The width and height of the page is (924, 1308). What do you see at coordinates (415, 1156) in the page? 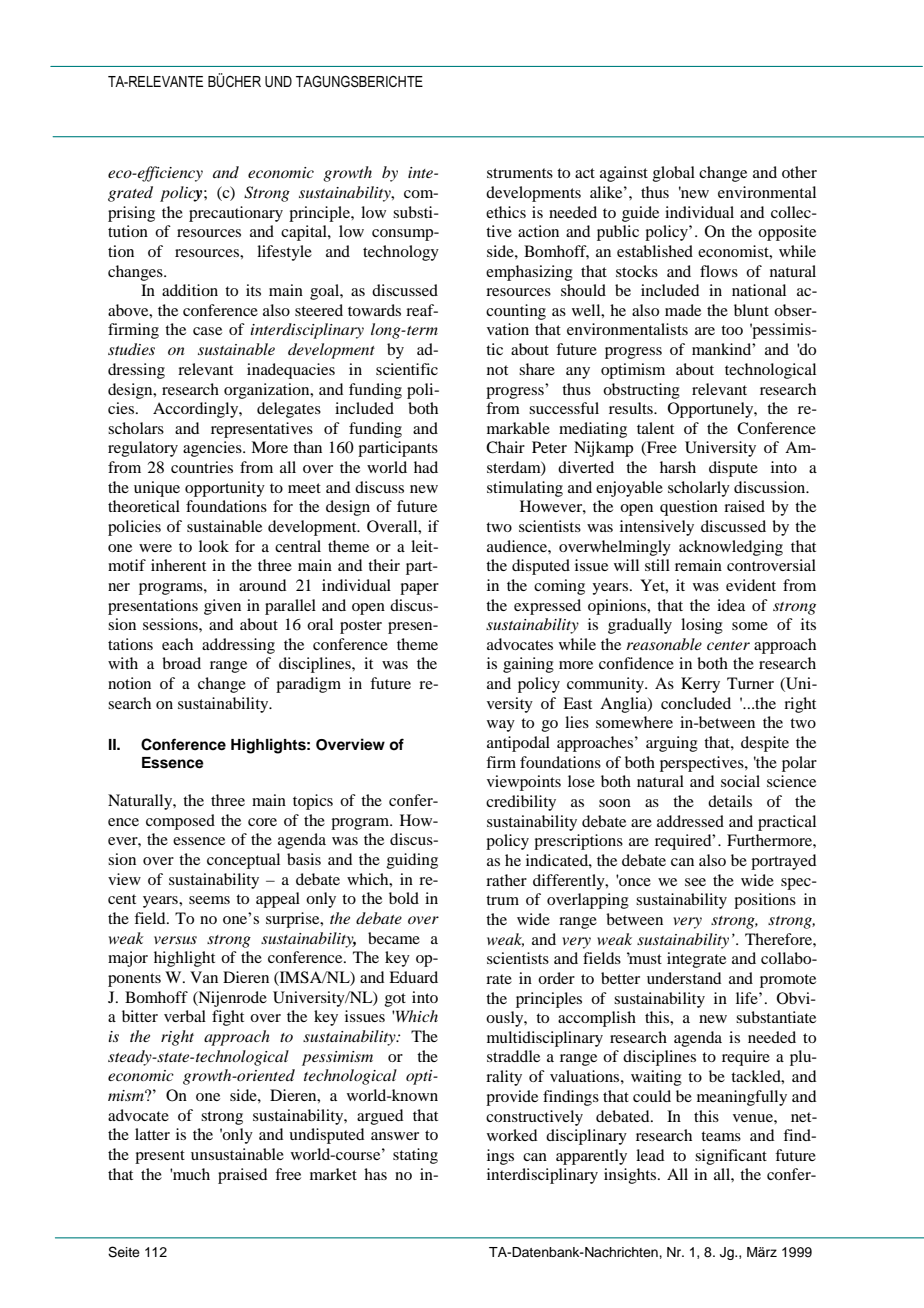
I see `stating` at bounding box center [415, 1156].
